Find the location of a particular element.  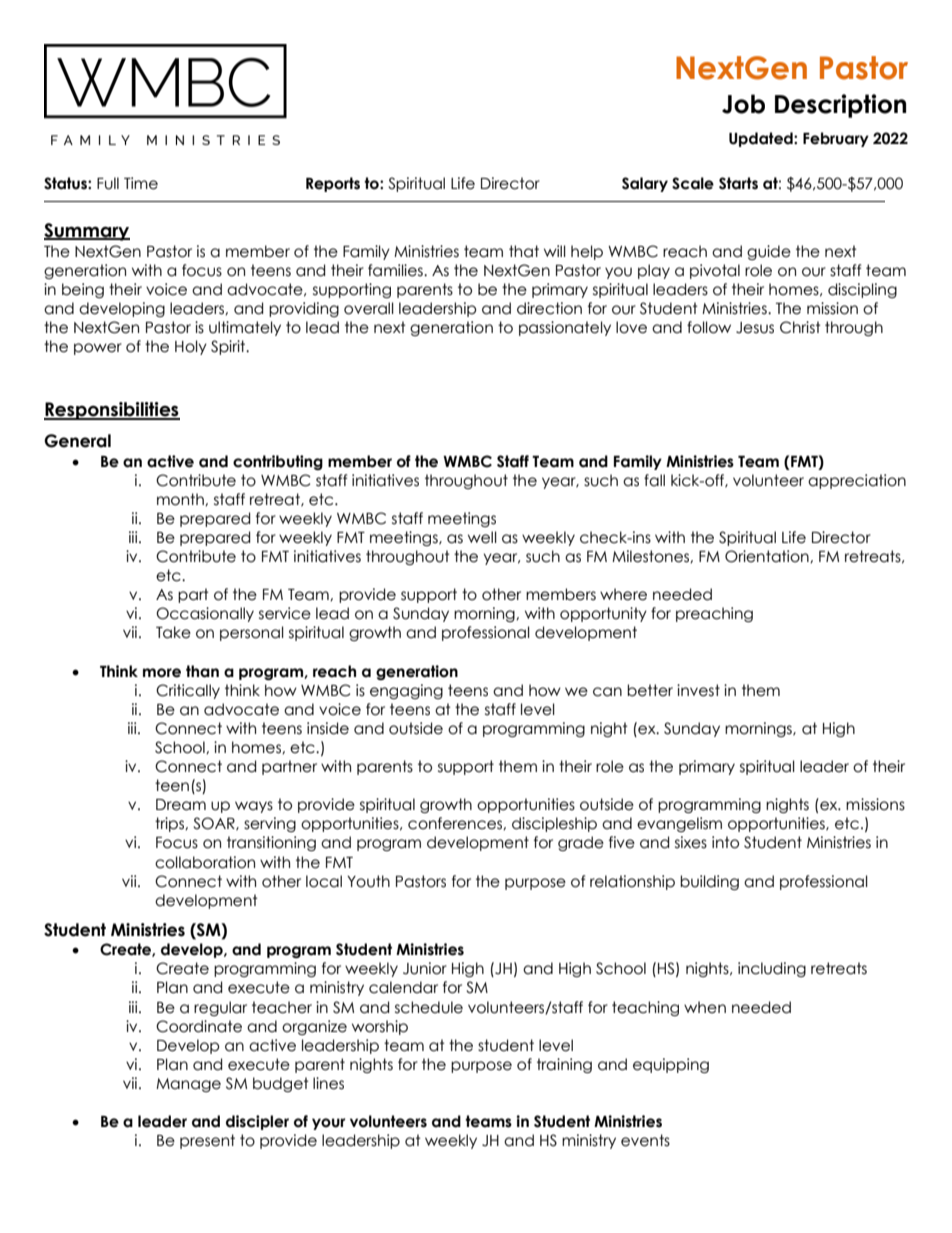

Job is located at coordinates (743, 104).
